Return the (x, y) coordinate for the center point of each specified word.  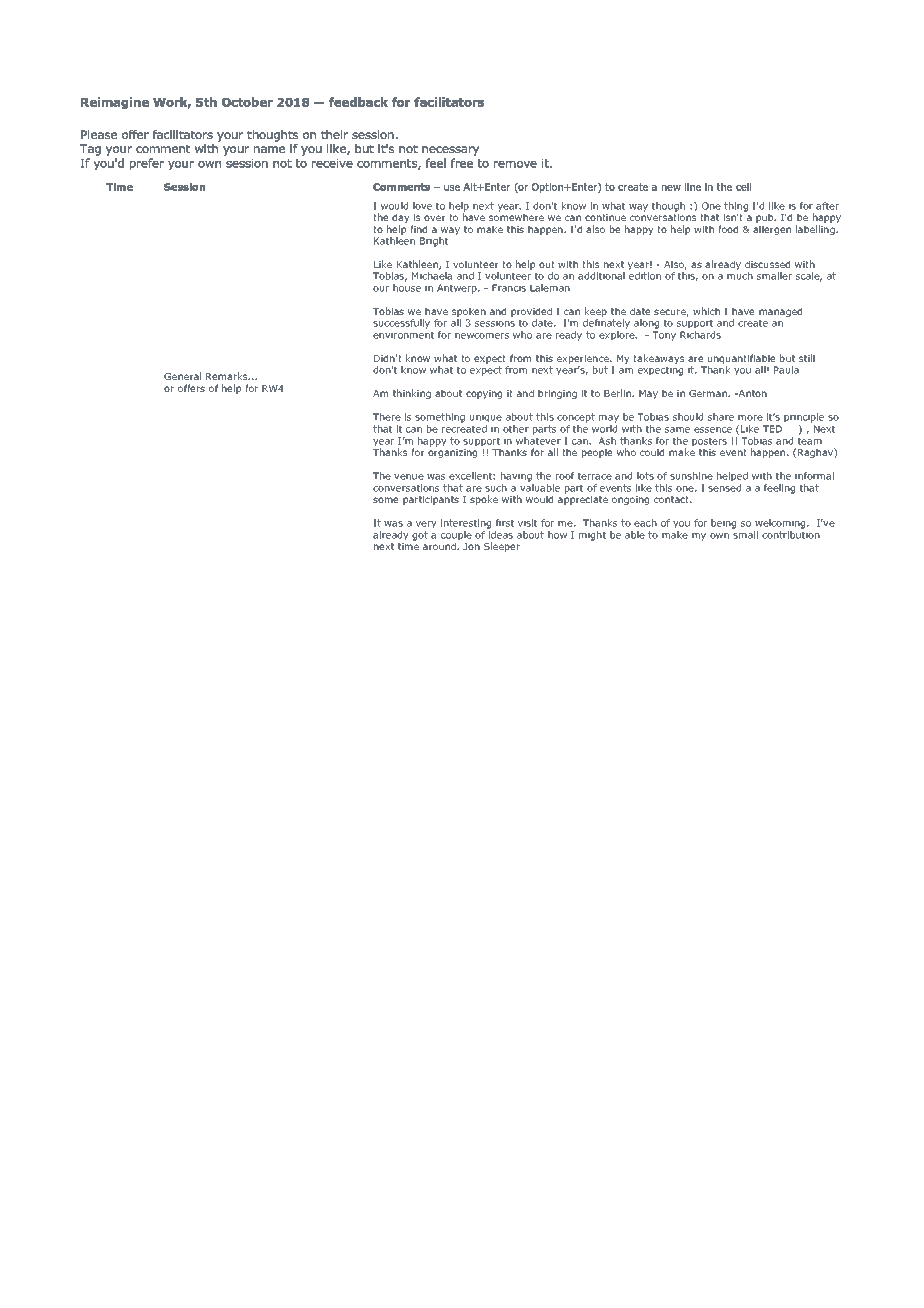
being (723, 524)
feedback (358, 102)
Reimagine (115, 103)
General (182, 376)
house (407, 288)
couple (456, 537)
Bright (434, 242)
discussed (767, 264)
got (420, 536)
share (721, 417)
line (693, 187)
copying (484, 394)
